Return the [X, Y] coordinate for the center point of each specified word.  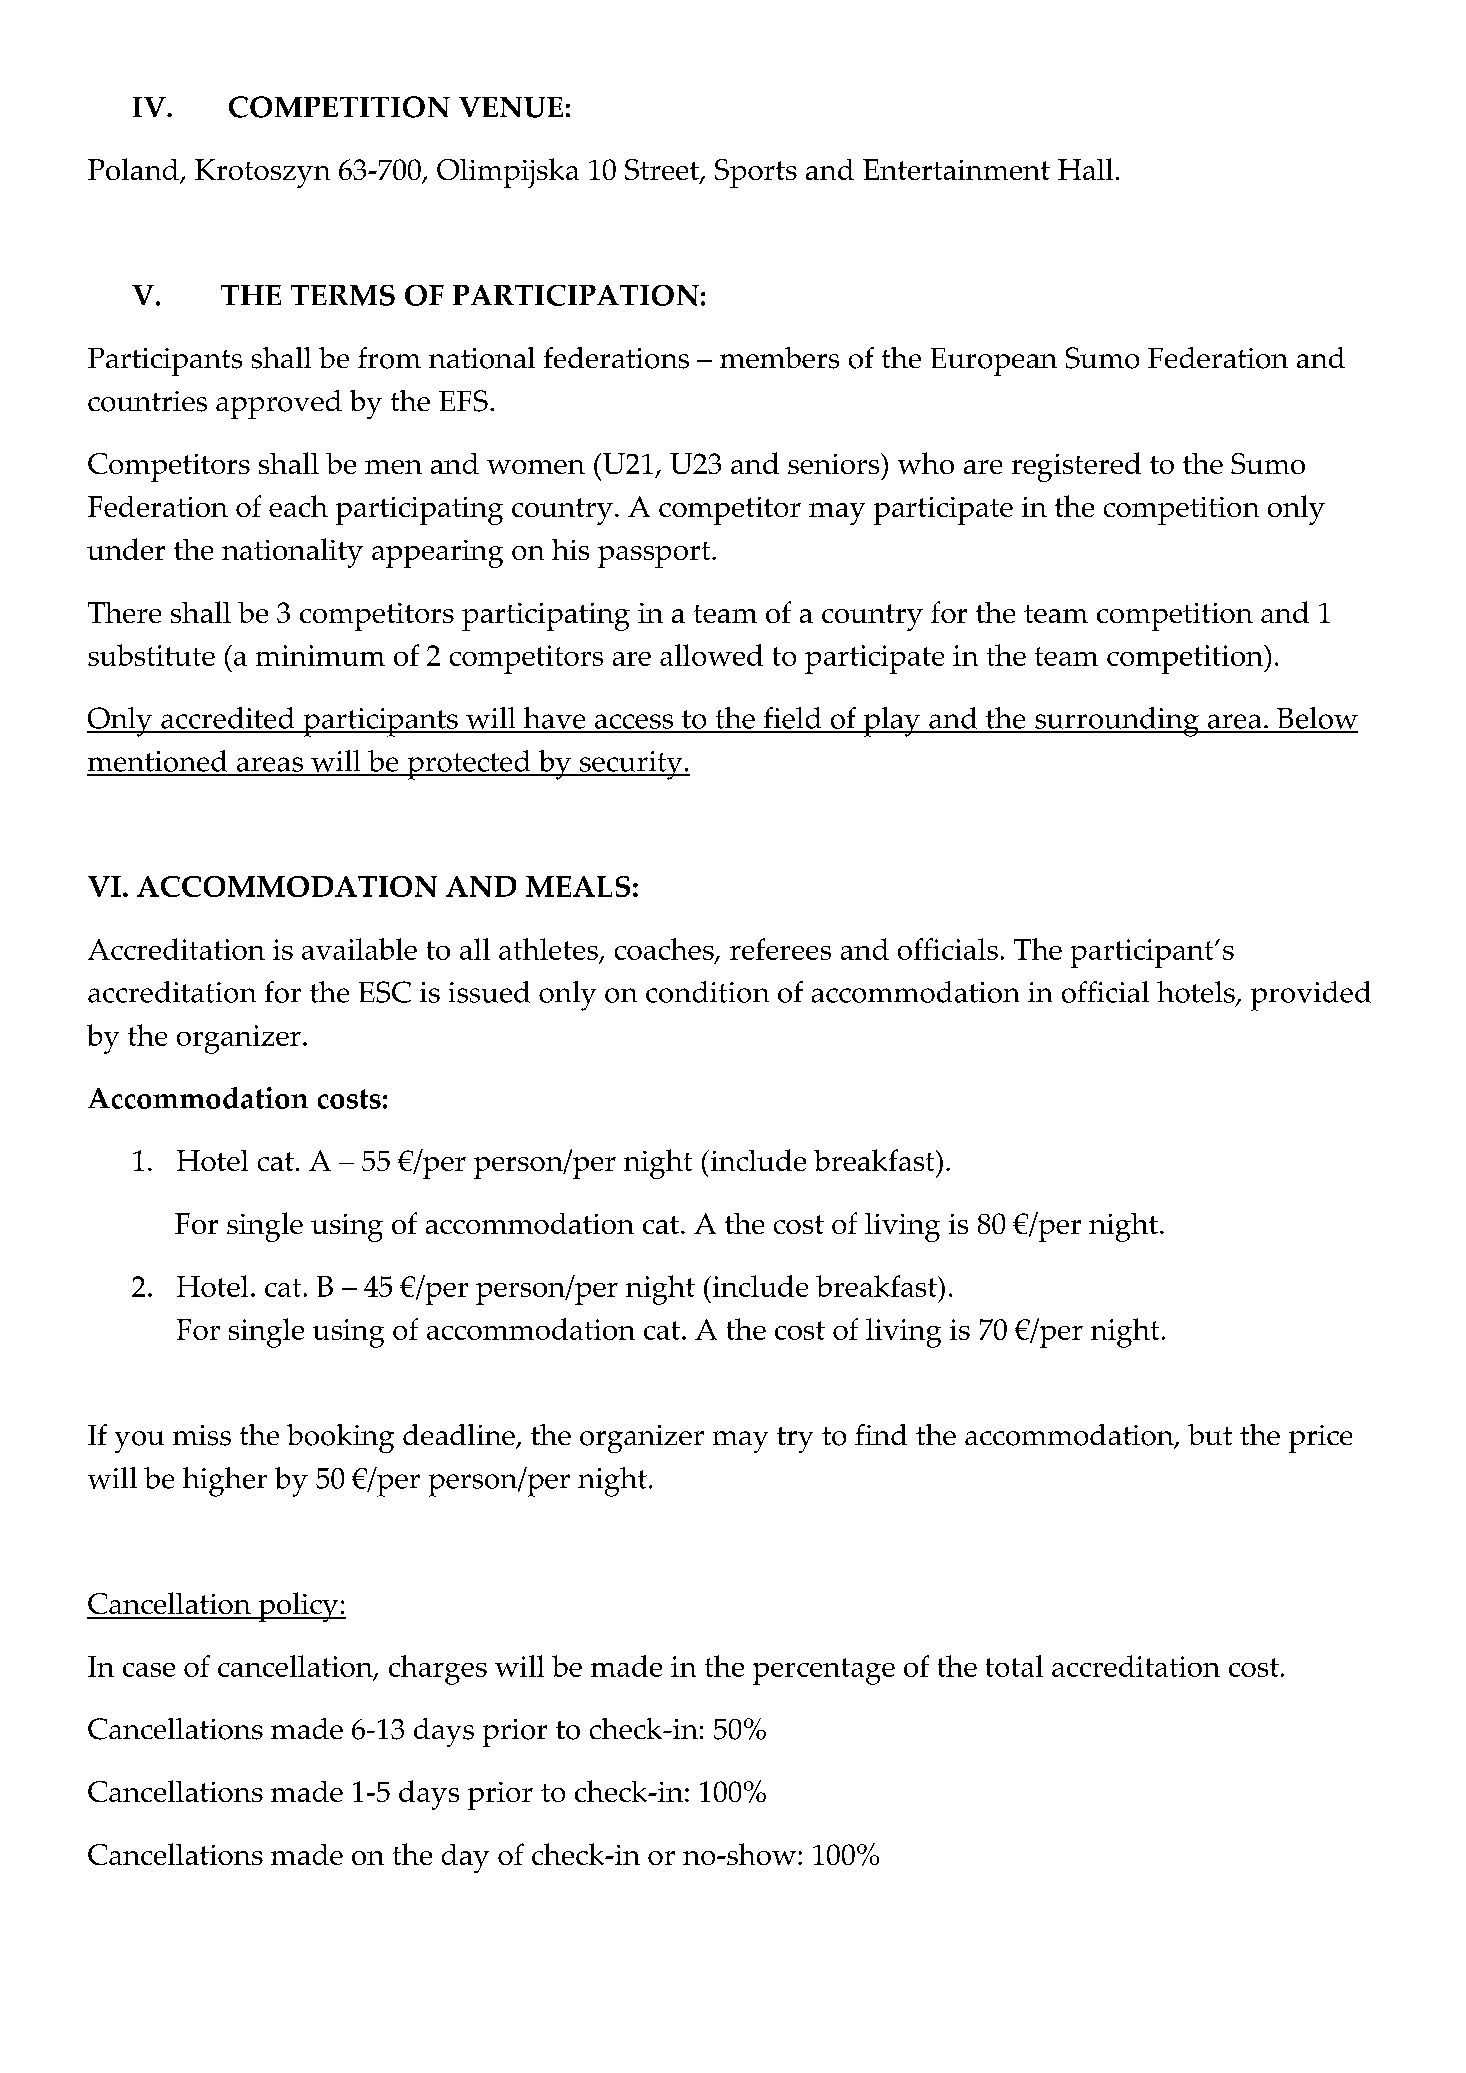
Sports [756, 173]
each [298, 506]
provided [1311, 996]
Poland [134, 170]
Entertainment [956, 169]
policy [298, 1607]
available [359, 949]
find [881, 1434]
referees [780, 949]
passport [655, 555]
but [1210, 1434]
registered [1076, 467]
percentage [824, 1671]
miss [202, 1435]
